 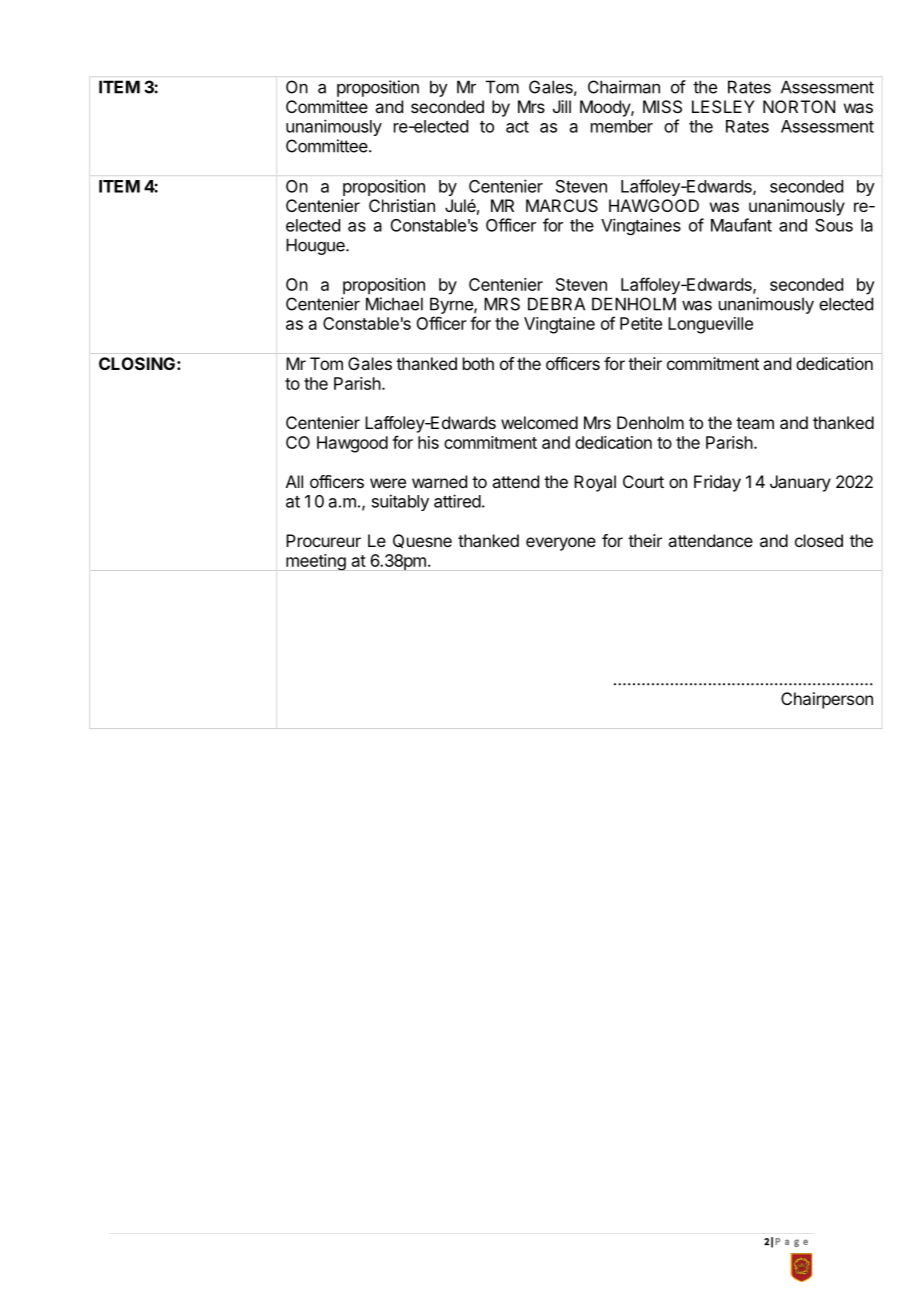 I want to click on LESLEY, so click(x=723, y=106).
